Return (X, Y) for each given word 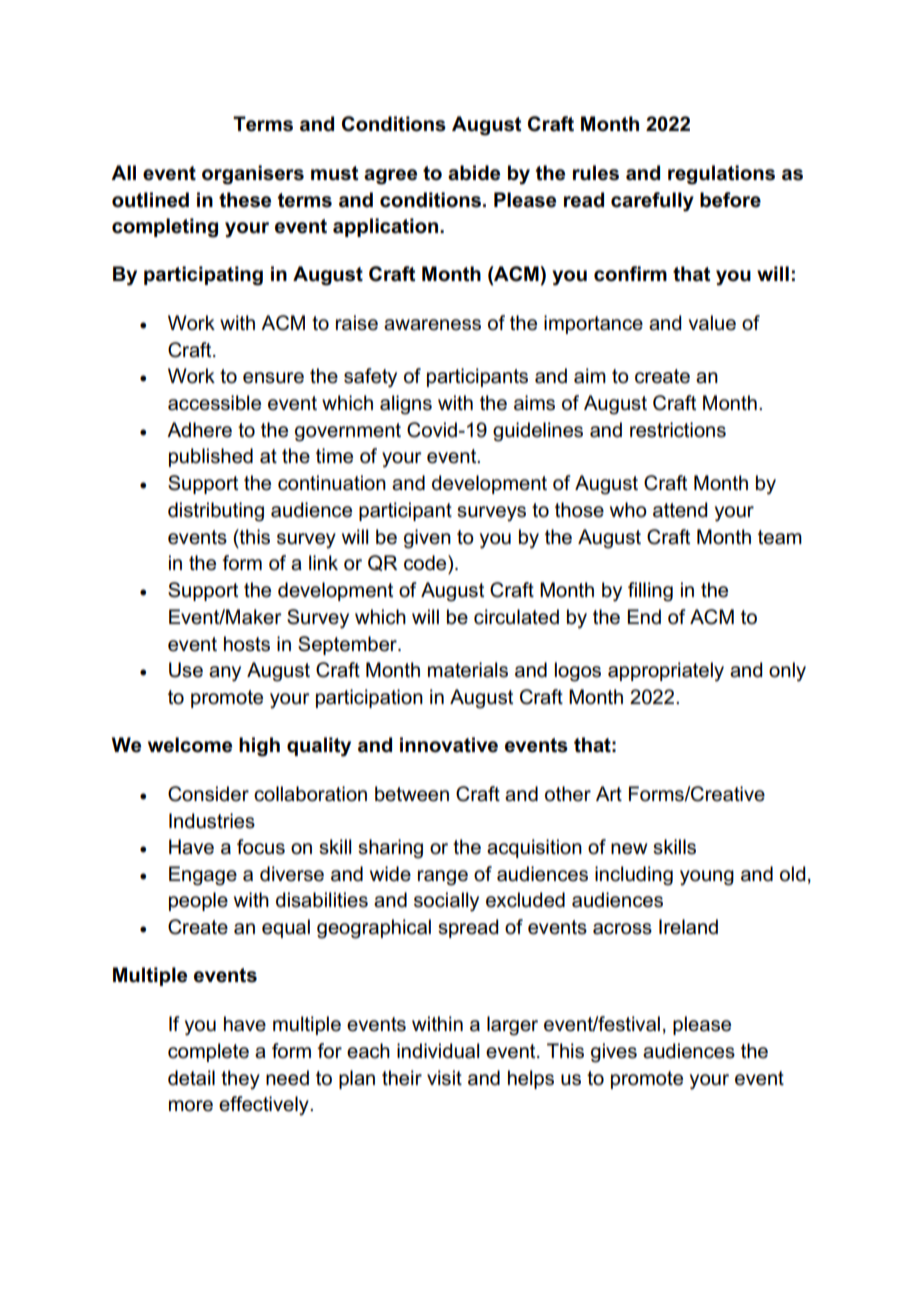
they (240, 1079)
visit (444, 1078)
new (629, 849)
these (245, 200)
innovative (449, 745)
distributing (216, 512)
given (427, 539)
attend (680, 510)
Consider (208, 794)
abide (474, 173)
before (730, 200)
